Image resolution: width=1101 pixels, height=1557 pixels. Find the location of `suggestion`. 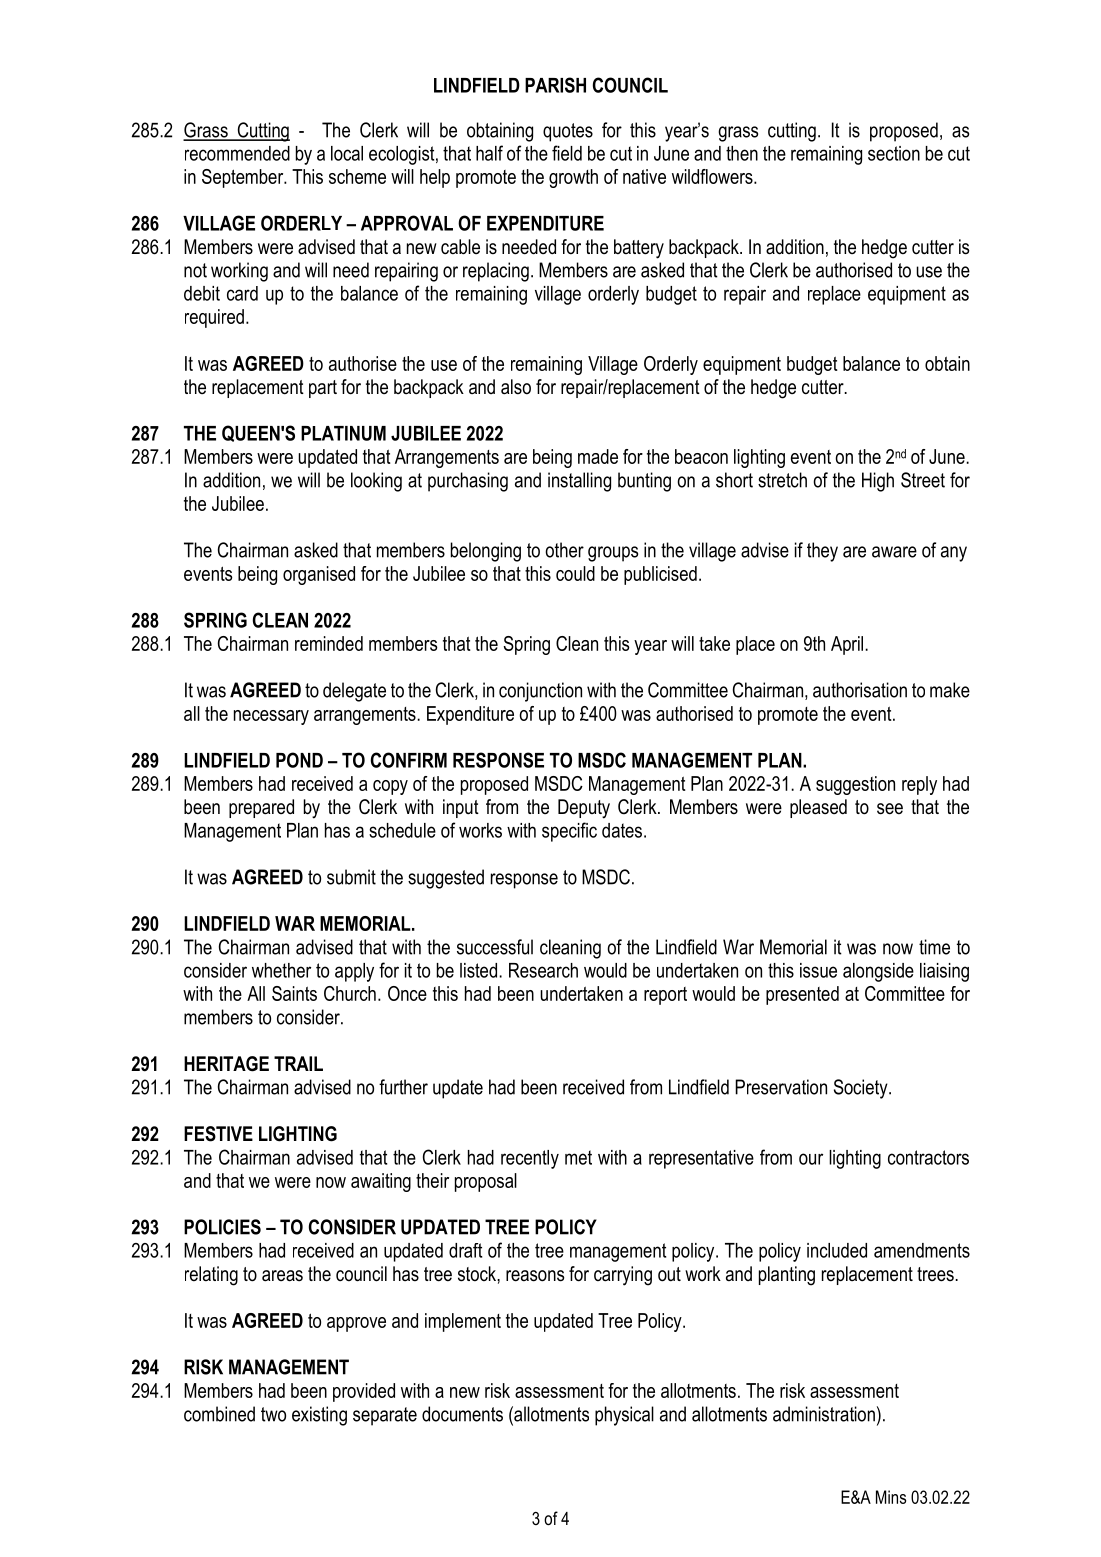

suggestion is located at coordinates (855, 785).
